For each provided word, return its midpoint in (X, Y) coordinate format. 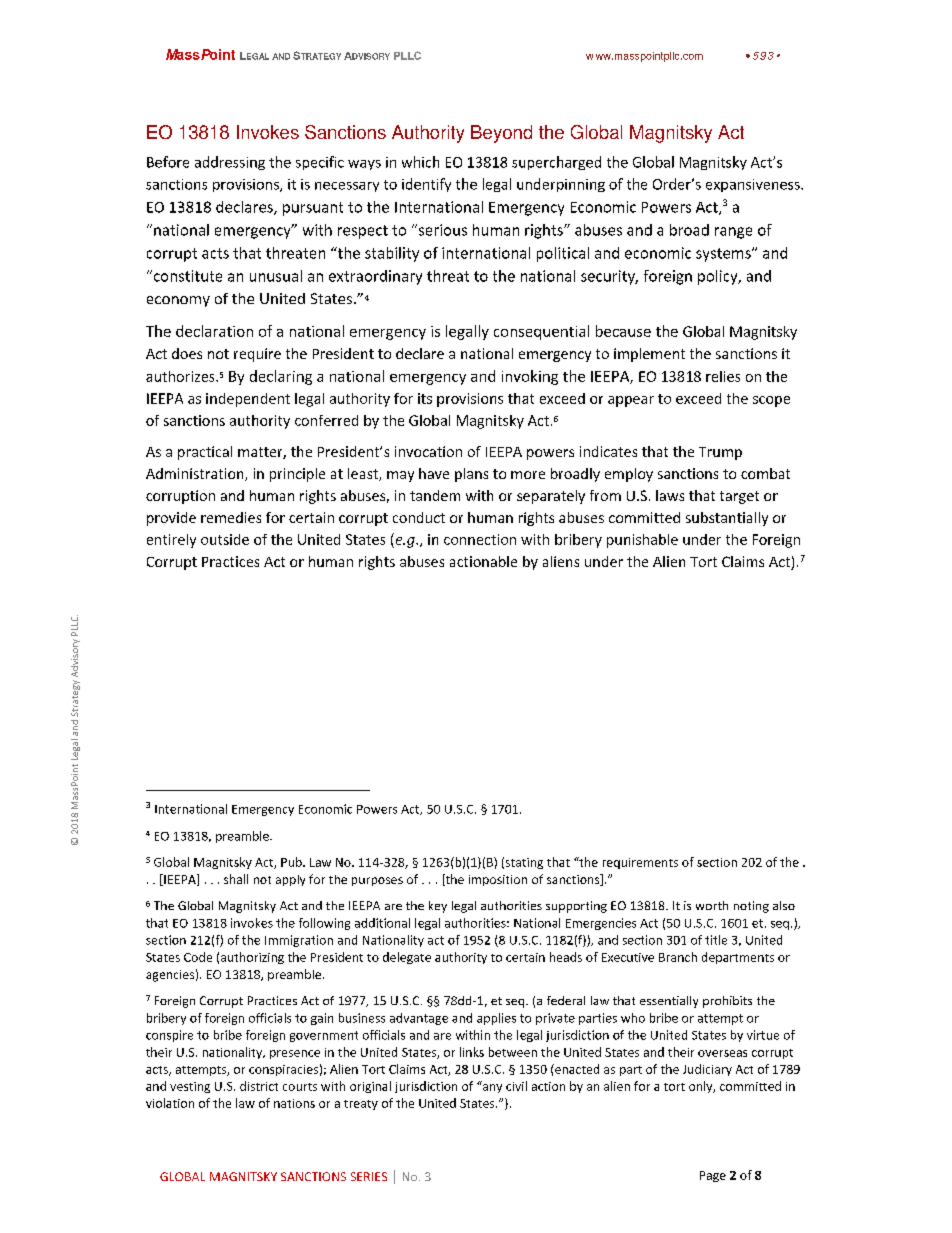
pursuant (313, 209)
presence (295, 1054)
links (472, 1052)
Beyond (501, 134)
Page (713, 1176)
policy (719, 277)
